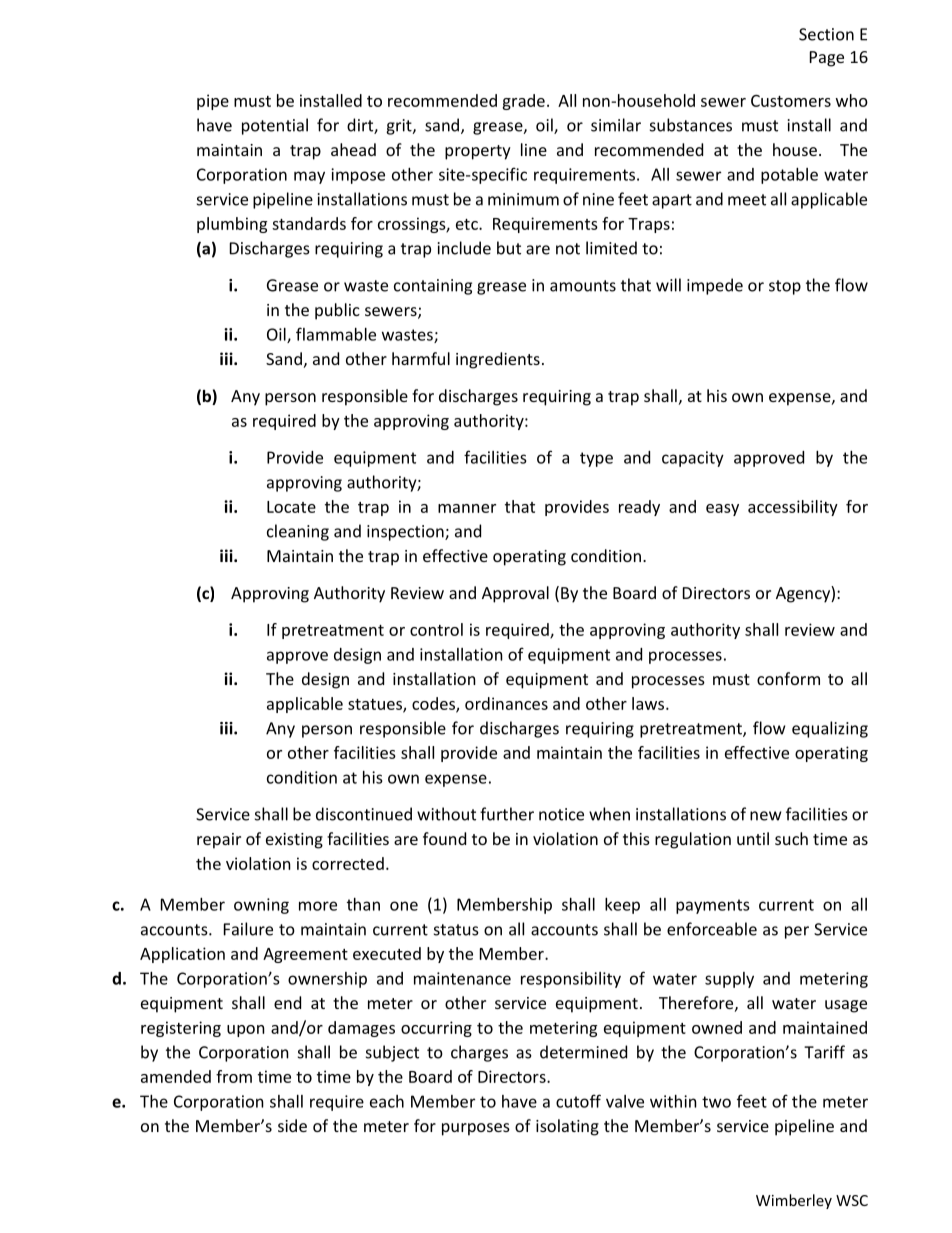 The width and height of the image is (952, 1233). What do you see at coordinates (509, 248) in the image?
I see `but` at bounding box center [509, 248].
